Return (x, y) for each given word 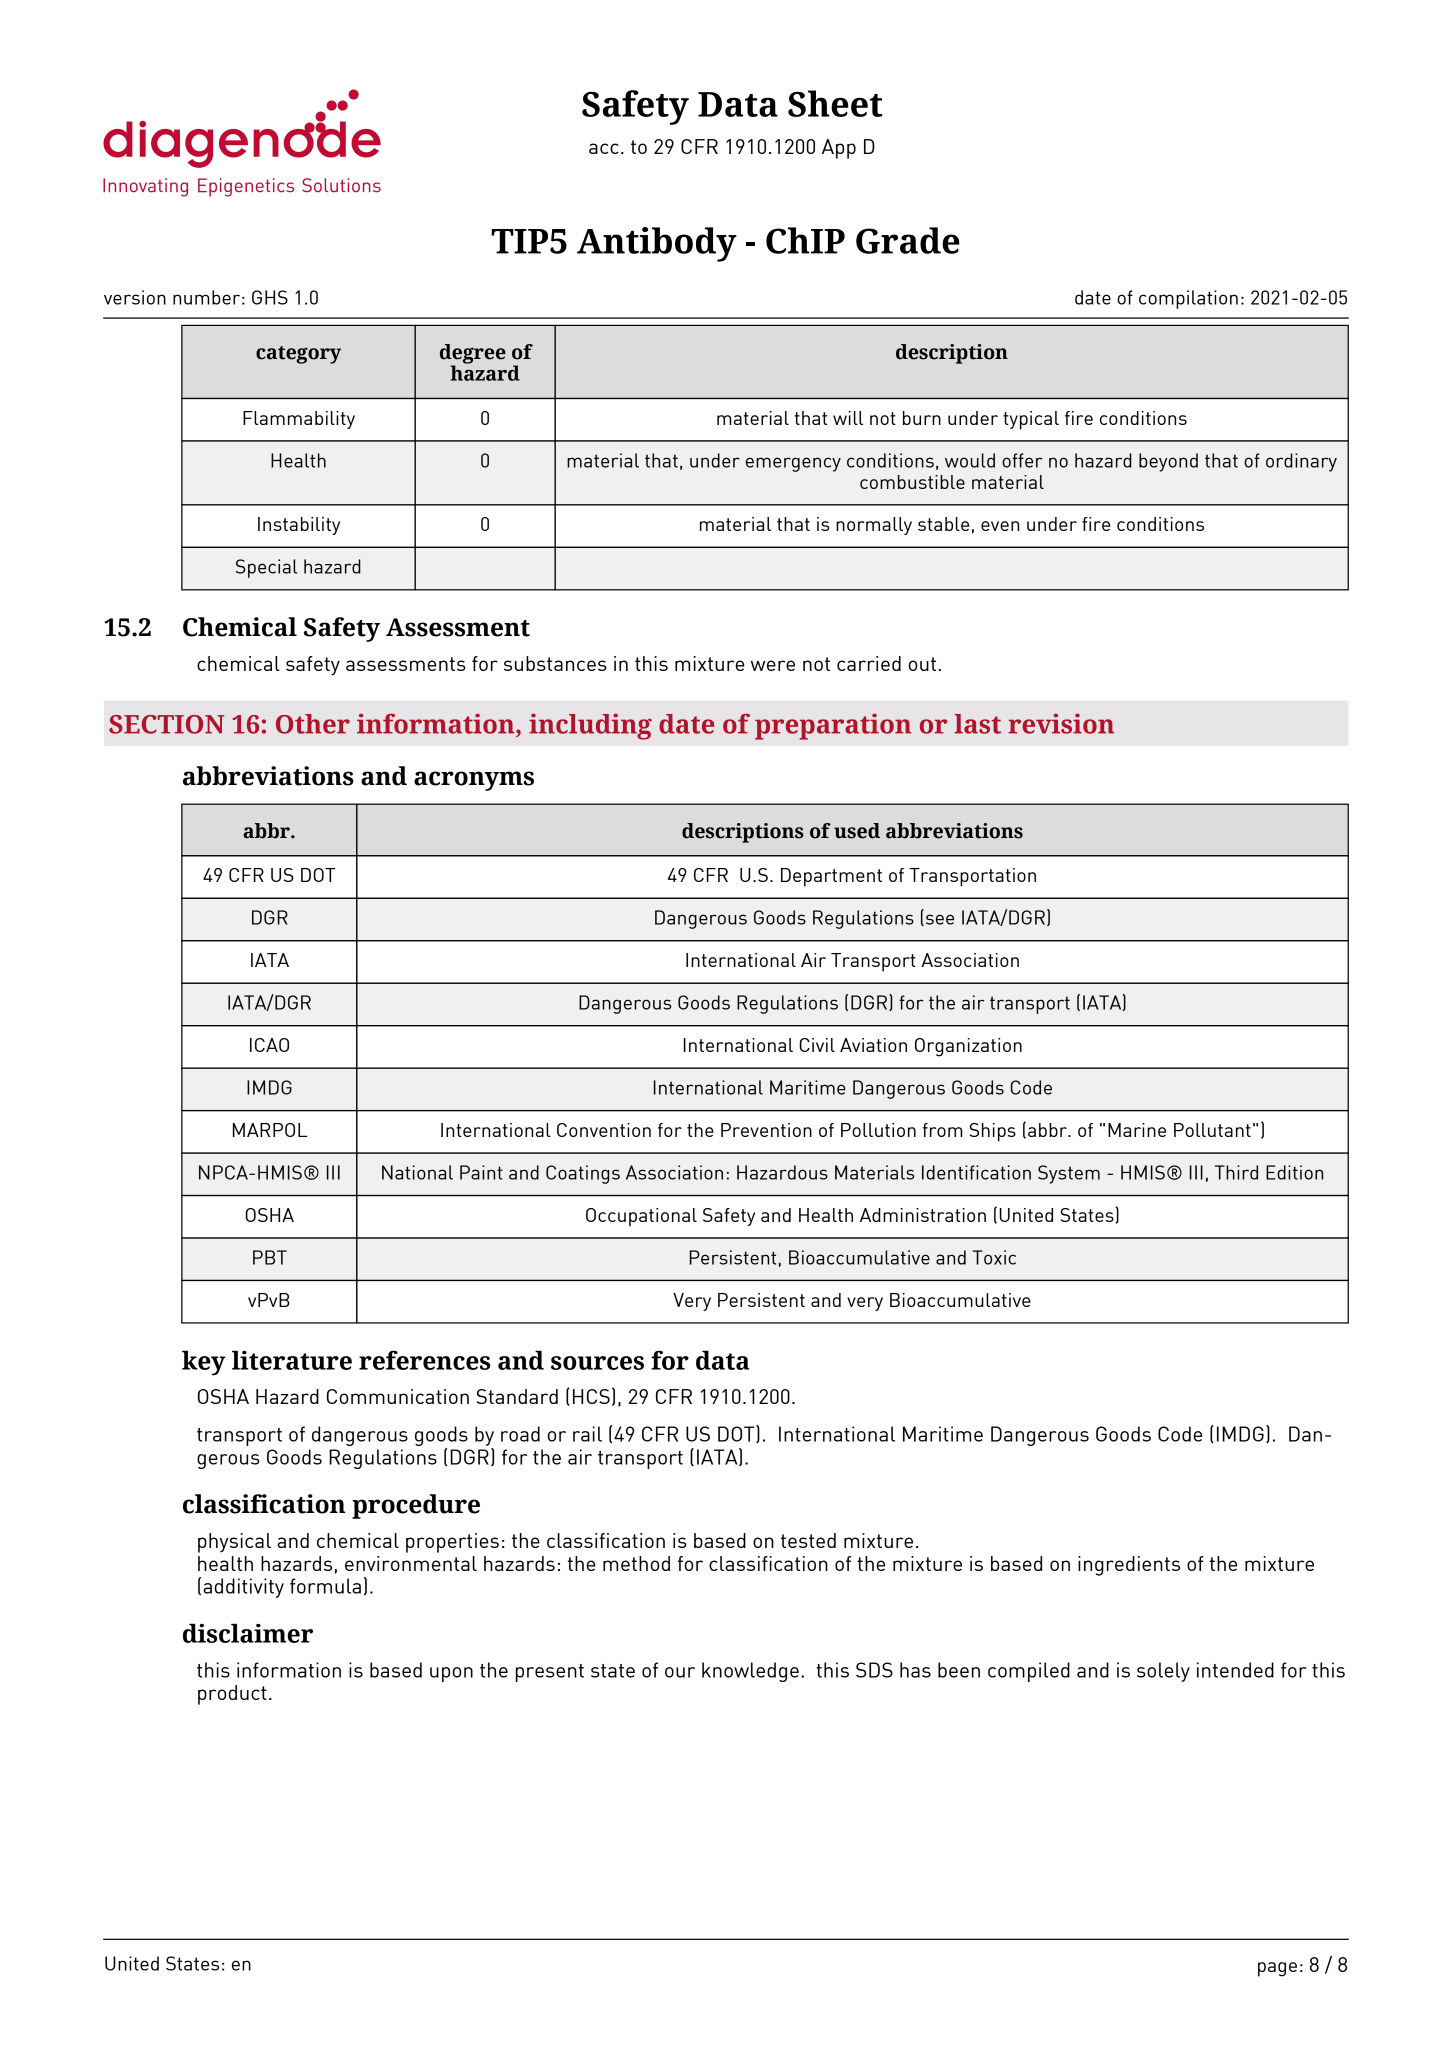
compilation (1188, 299)
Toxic (994, 1257)
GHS (270, 297)
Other (313, 724)
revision (1061, 723)
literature (292, 1360)
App (839, 149)
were (773, 665)
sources (597, 1363)
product (232, 1695)
